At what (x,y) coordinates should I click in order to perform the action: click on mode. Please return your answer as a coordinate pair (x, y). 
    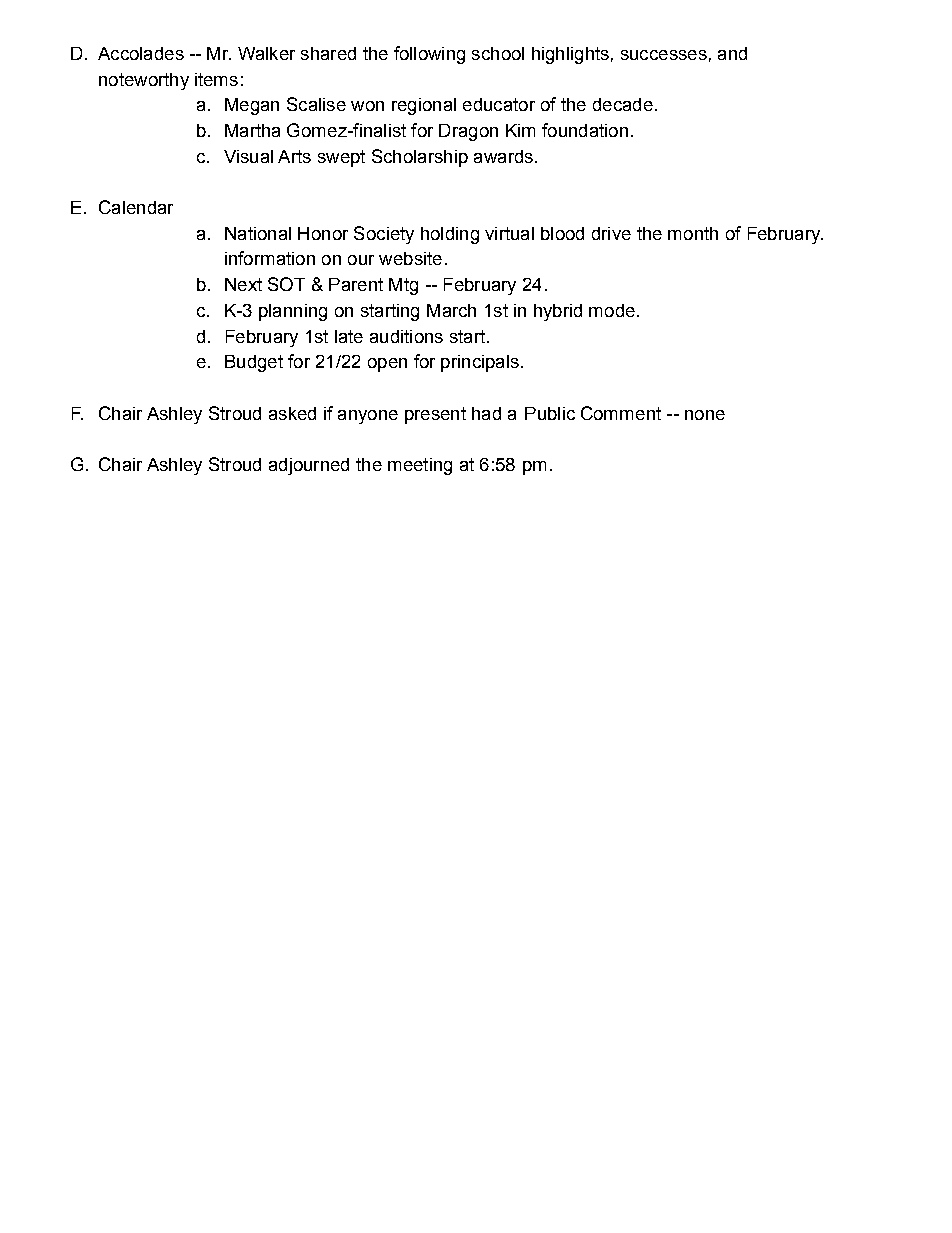
    Looking at the image, I should click on (612, 310).
